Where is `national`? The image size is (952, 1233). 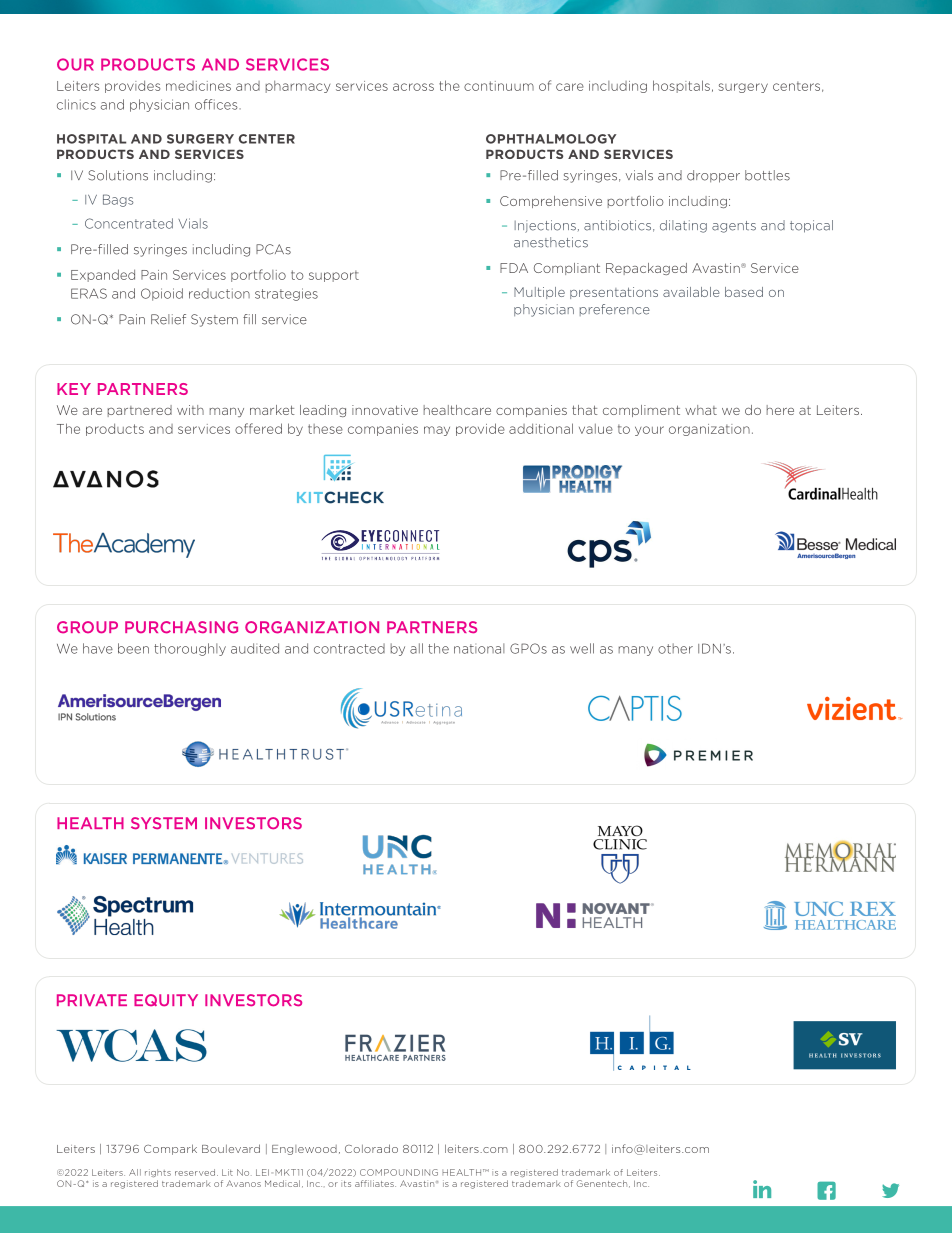 national is located at coordinates (479, 648).
